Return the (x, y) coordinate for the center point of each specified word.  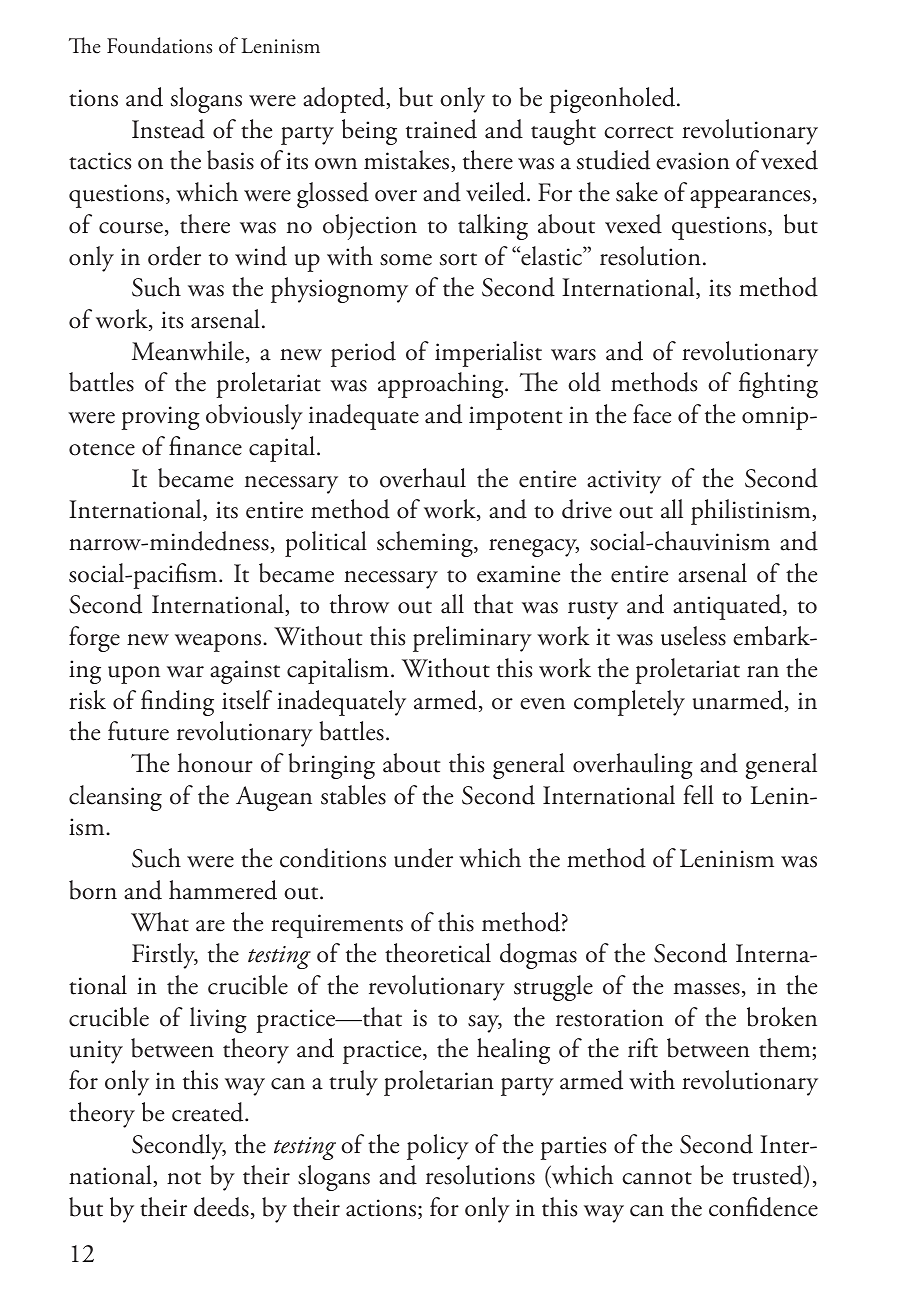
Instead (168, 129)
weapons (219, 643)
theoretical (438, 953)
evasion (693, 161)
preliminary (472, 639)
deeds (221, 1207)
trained (441, 129)
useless (693, 636)
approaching (442, 385)
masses (707, 989)
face (652, 414)
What (160, 922)
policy (438, 1147)
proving (160, 418)
